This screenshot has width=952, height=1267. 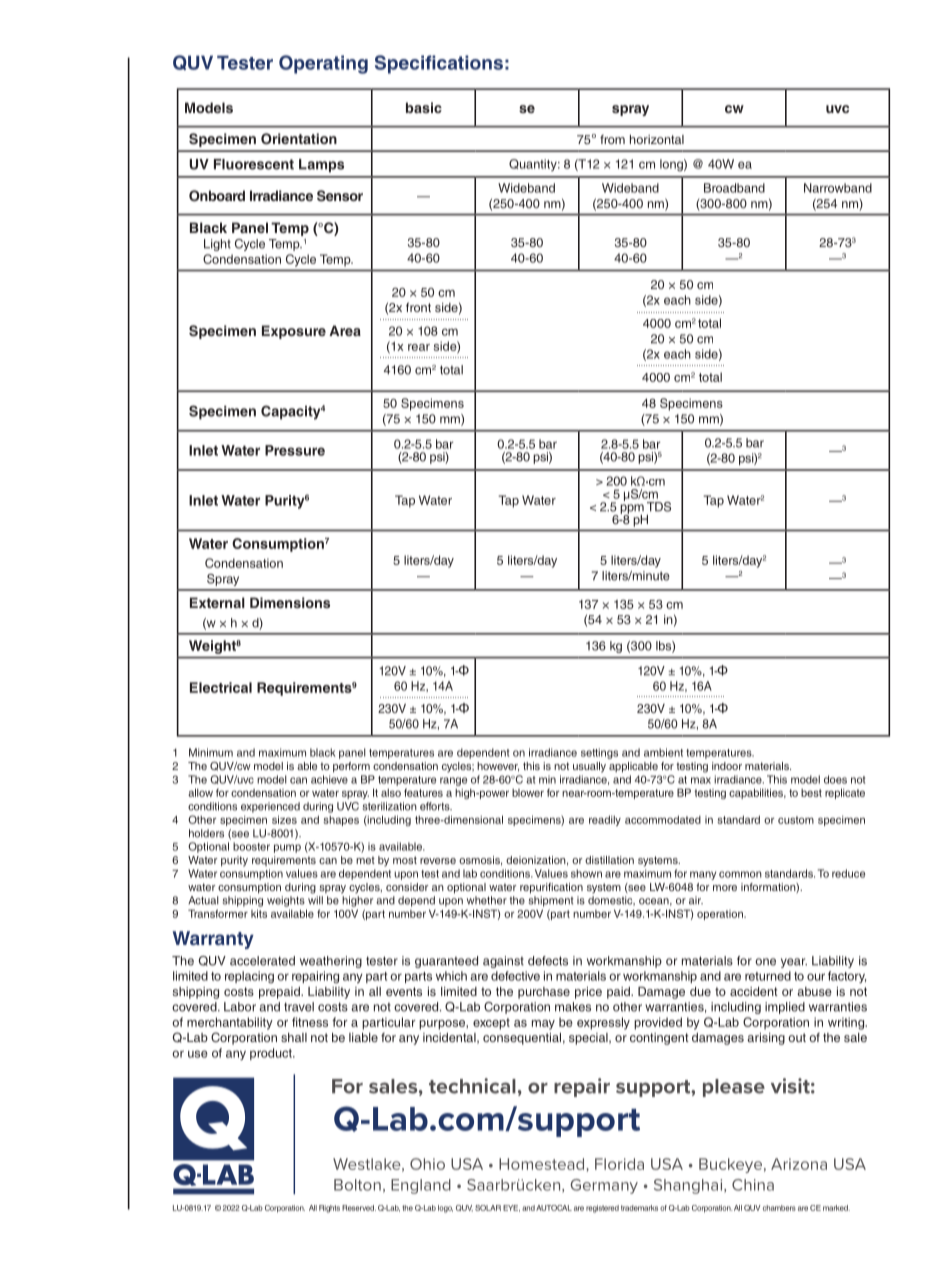 I want to click on indoor, so click(x=727, y=766).
